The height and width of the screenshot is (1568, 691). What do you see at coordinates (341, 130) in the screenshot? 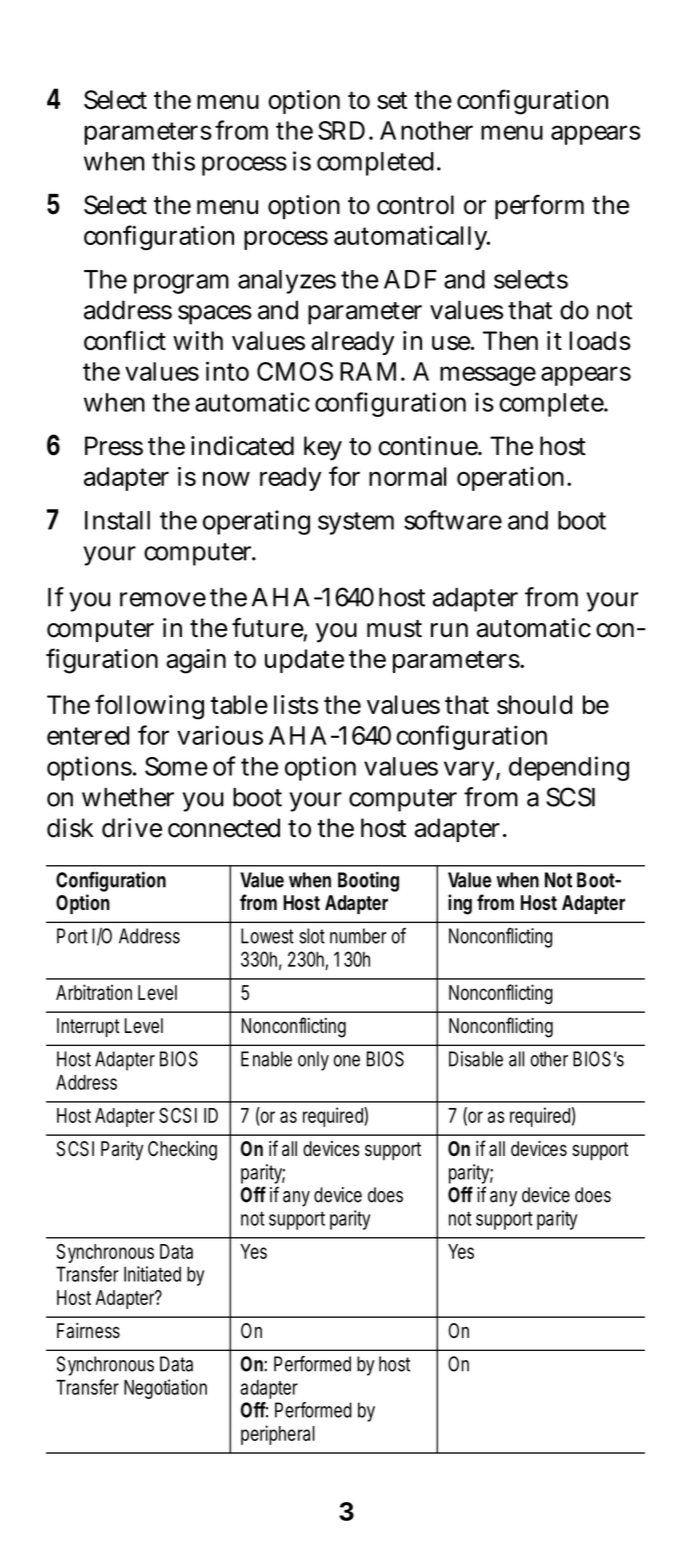
I see `SRD` at bounding box center [341, 130].
